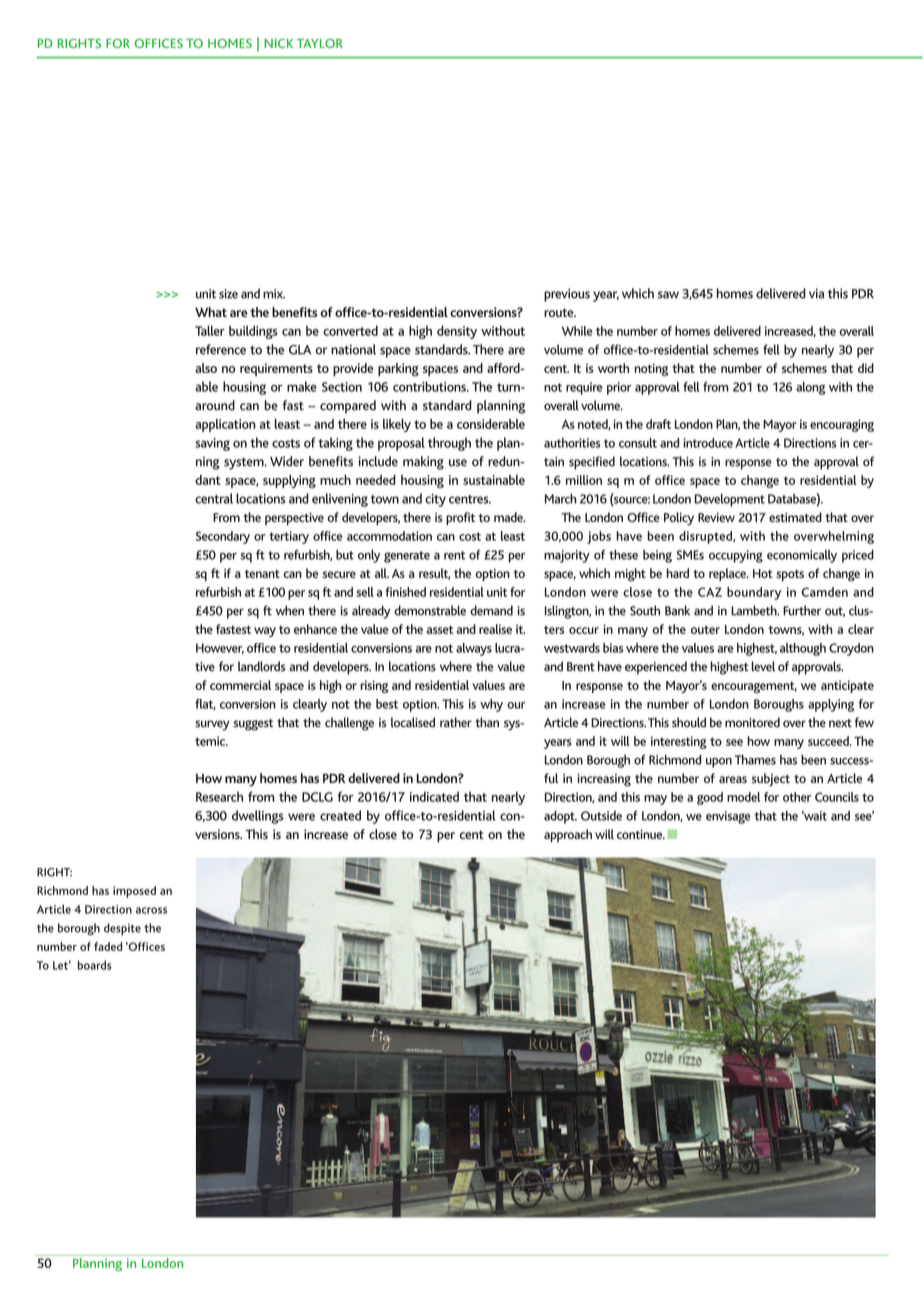  What do you see at coordinates (803, 649) in the image?
I see `although` at bounding box center [803, 649].
